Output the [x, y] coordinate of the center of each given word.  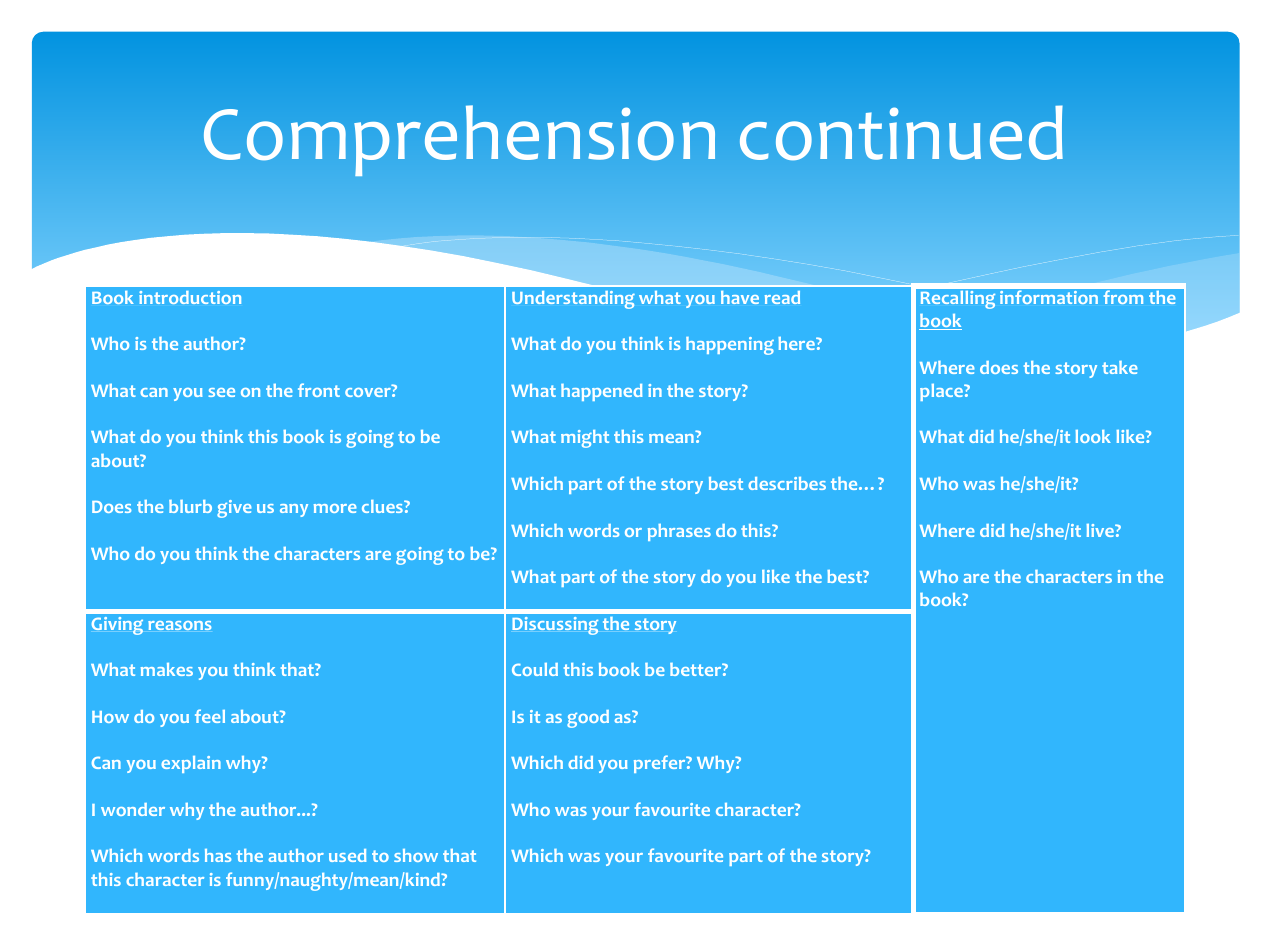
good [588, 719]
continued [901, 133]
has [218, 855]
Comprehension [459, 140]
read [782, 297]
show [416, 855]
